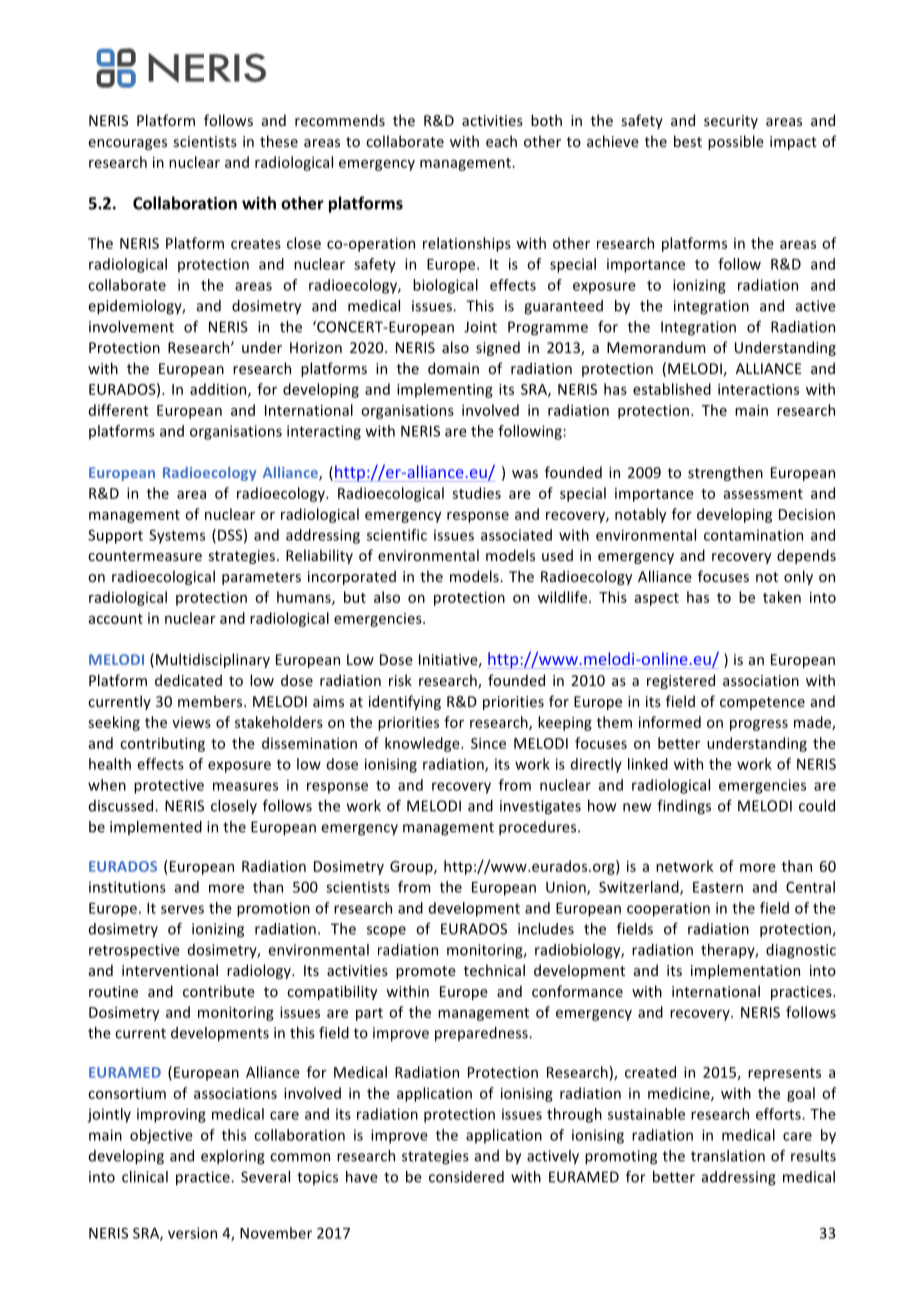 The height and width of the screenshot is (1308, 924). I want to click on technical, so click(494, 970).
